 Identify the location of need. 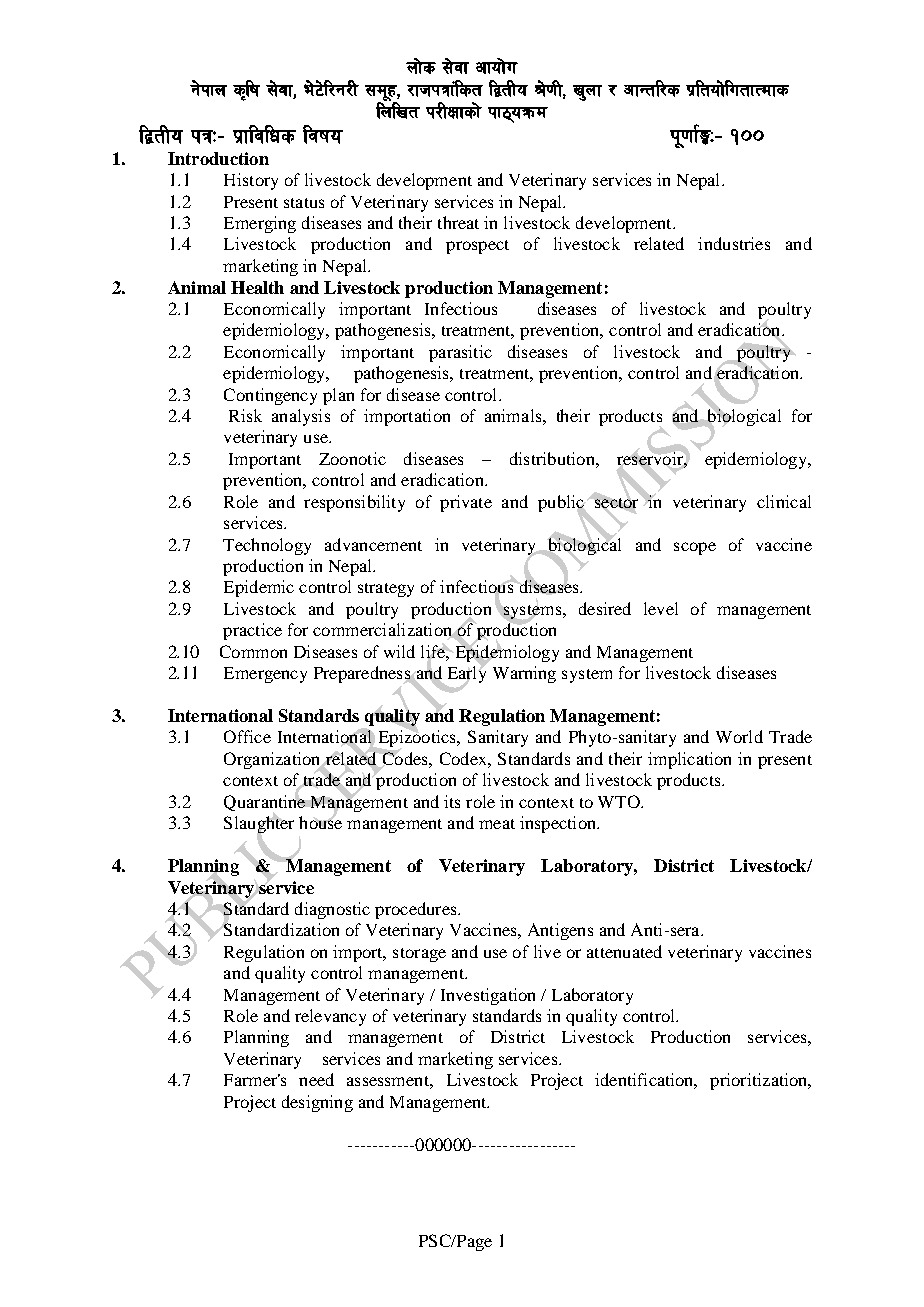
(316, 1079).
